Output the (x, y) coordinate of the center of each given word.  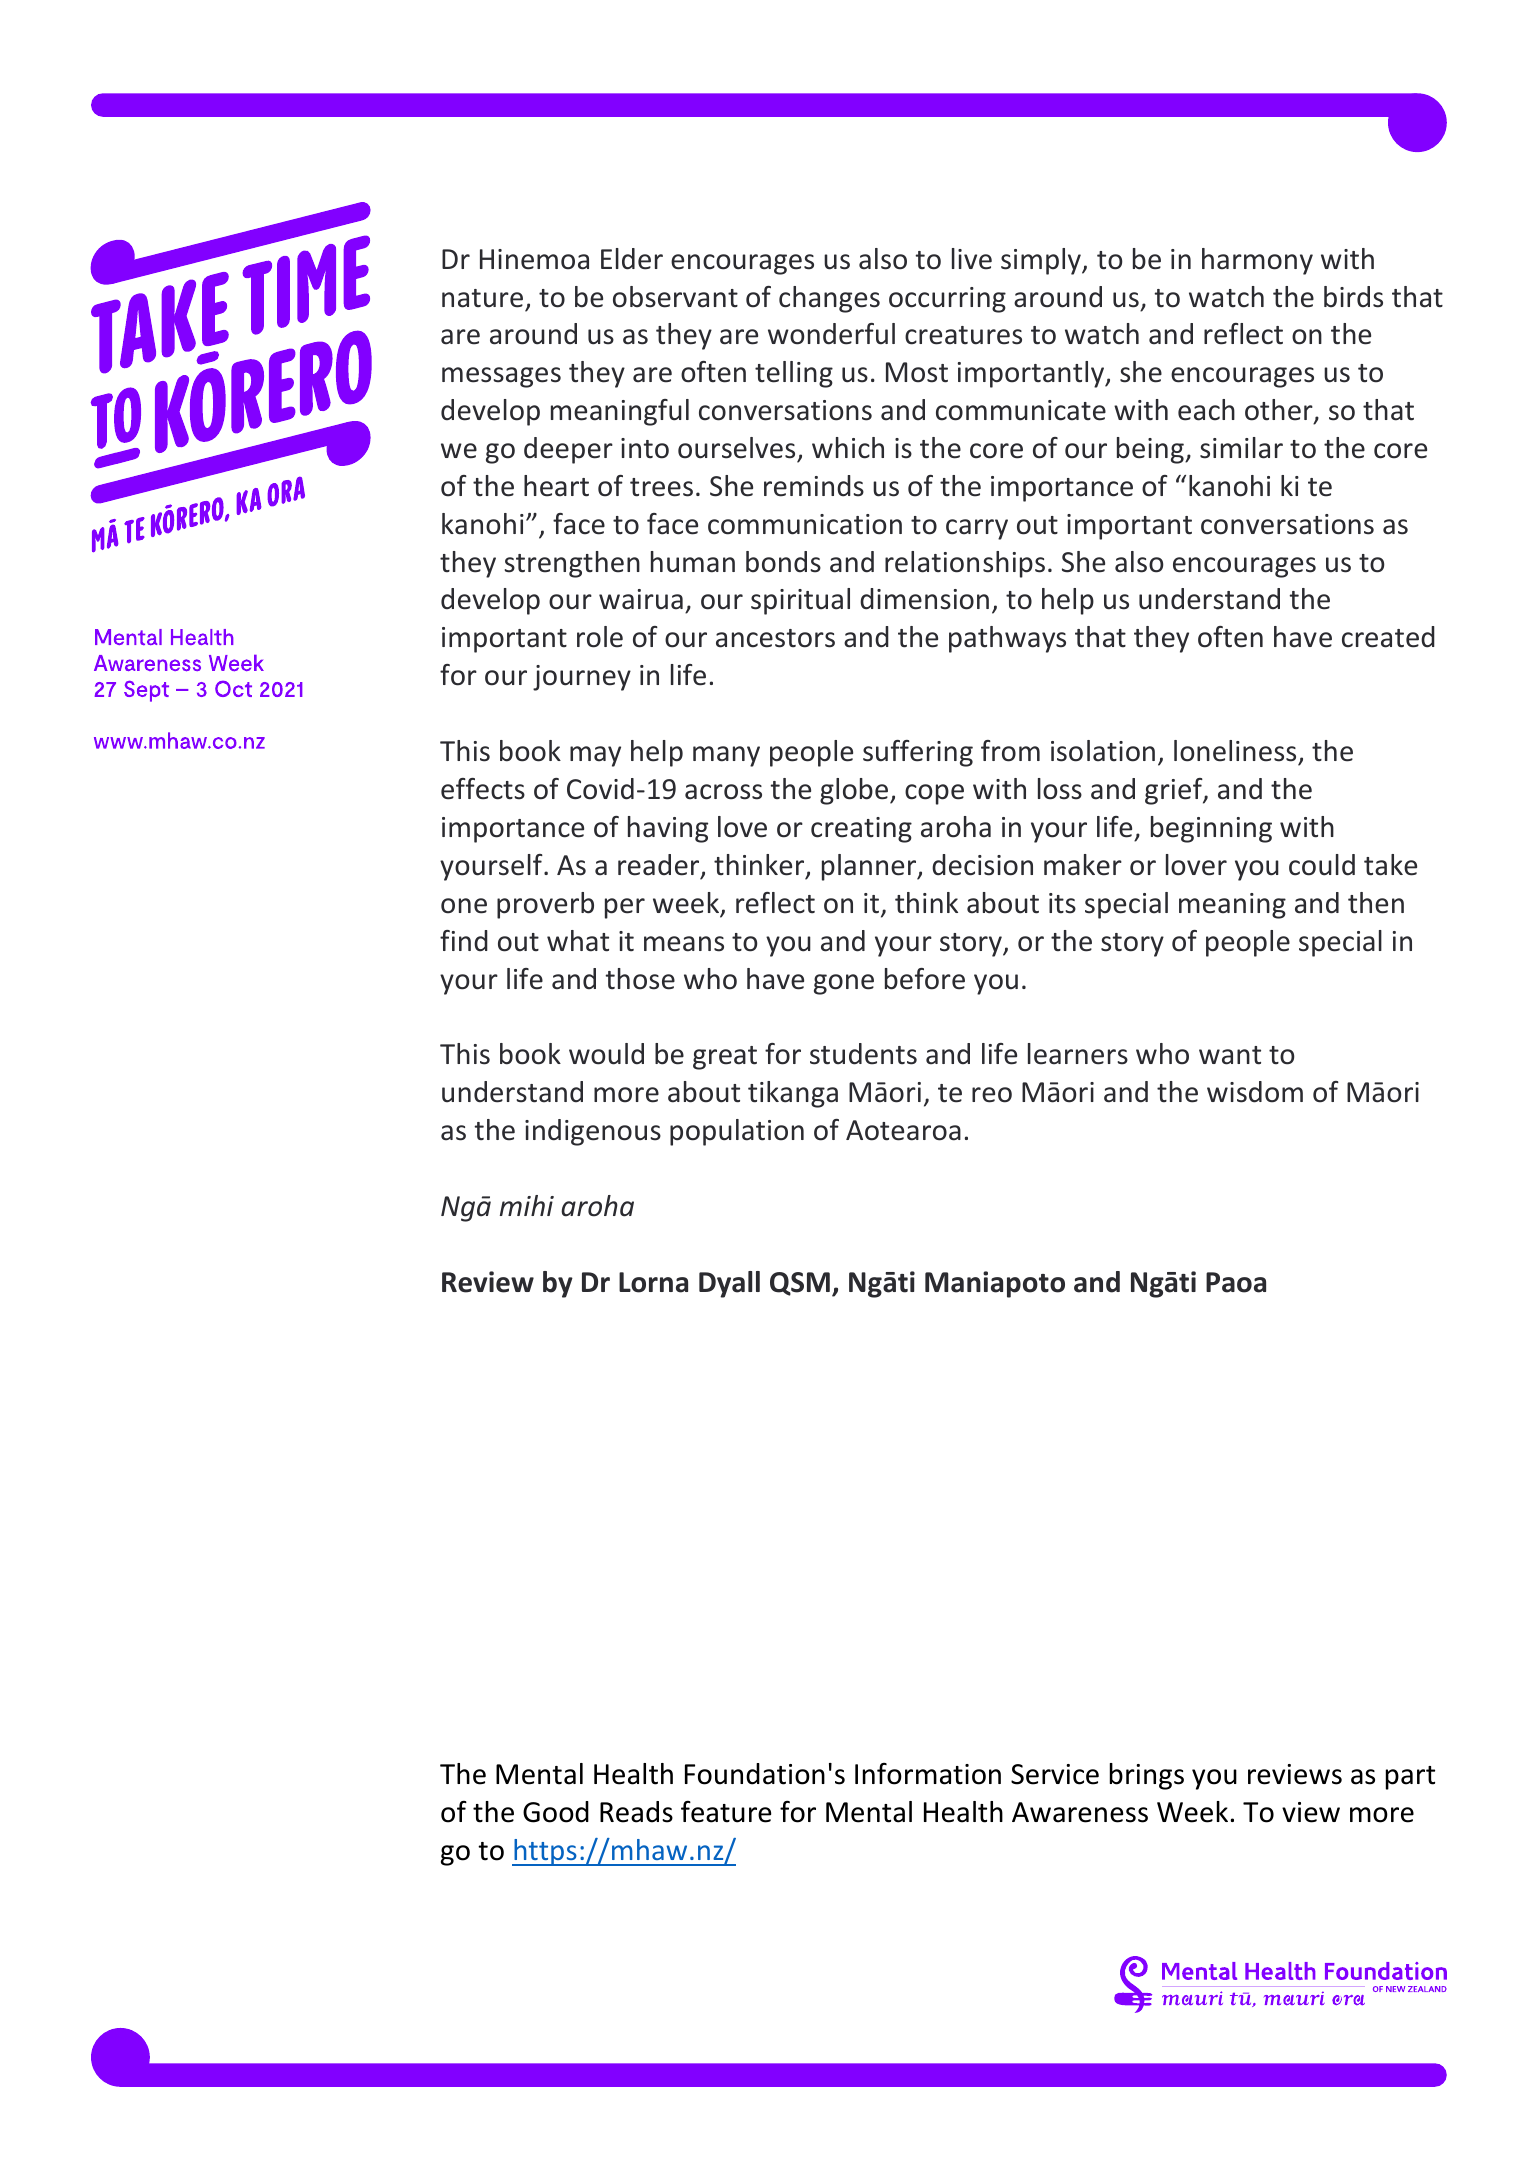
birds (1353, 297)
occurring (947, 300)
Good (556, 1812)
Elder (632, 259)
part (1410, 1778)
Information (928, 1774)
